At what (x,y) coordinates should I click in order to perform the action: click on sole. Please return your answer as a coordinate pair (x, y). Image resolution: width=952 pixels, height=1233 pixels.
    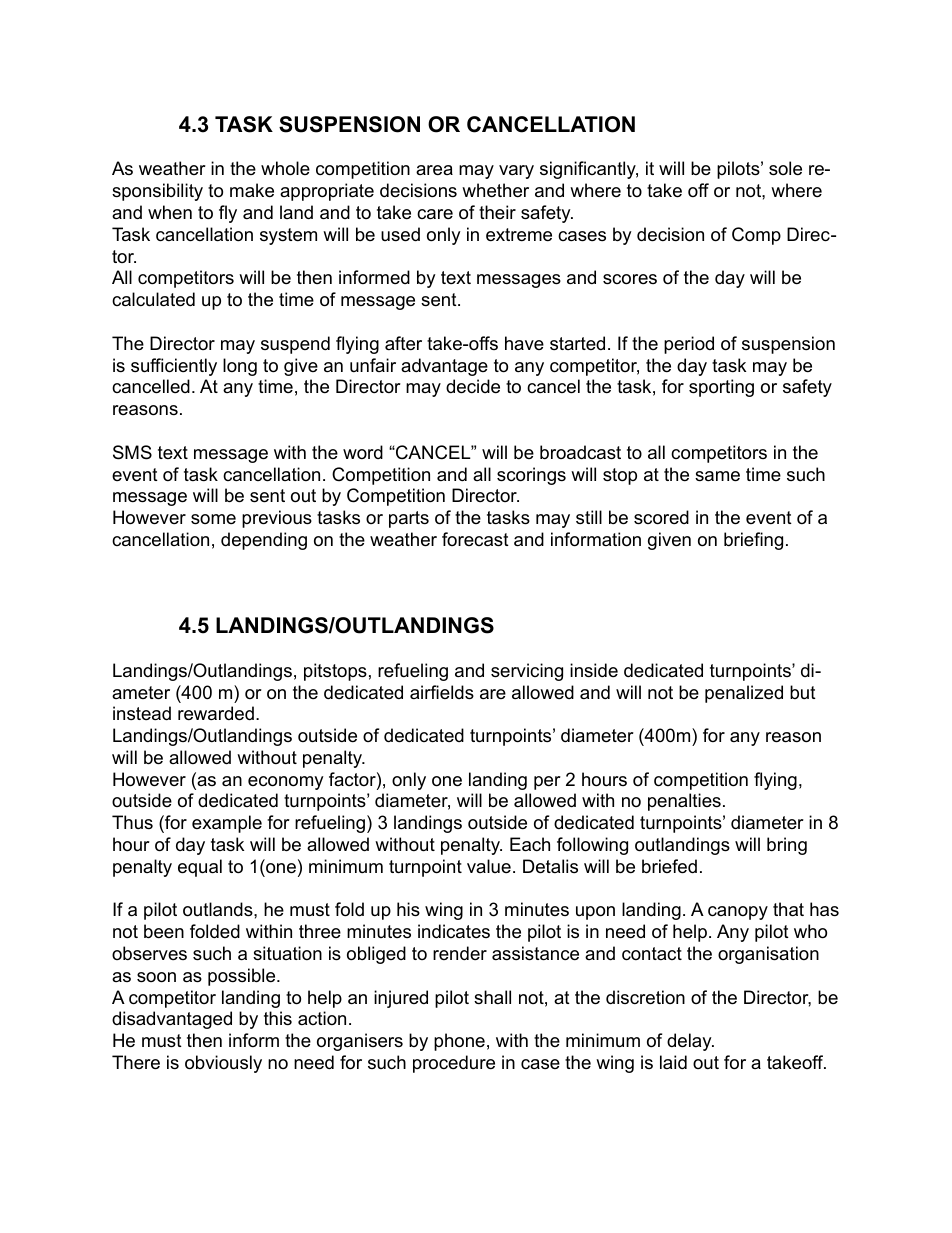
    Looking at the image, I should click on (785, 168).
